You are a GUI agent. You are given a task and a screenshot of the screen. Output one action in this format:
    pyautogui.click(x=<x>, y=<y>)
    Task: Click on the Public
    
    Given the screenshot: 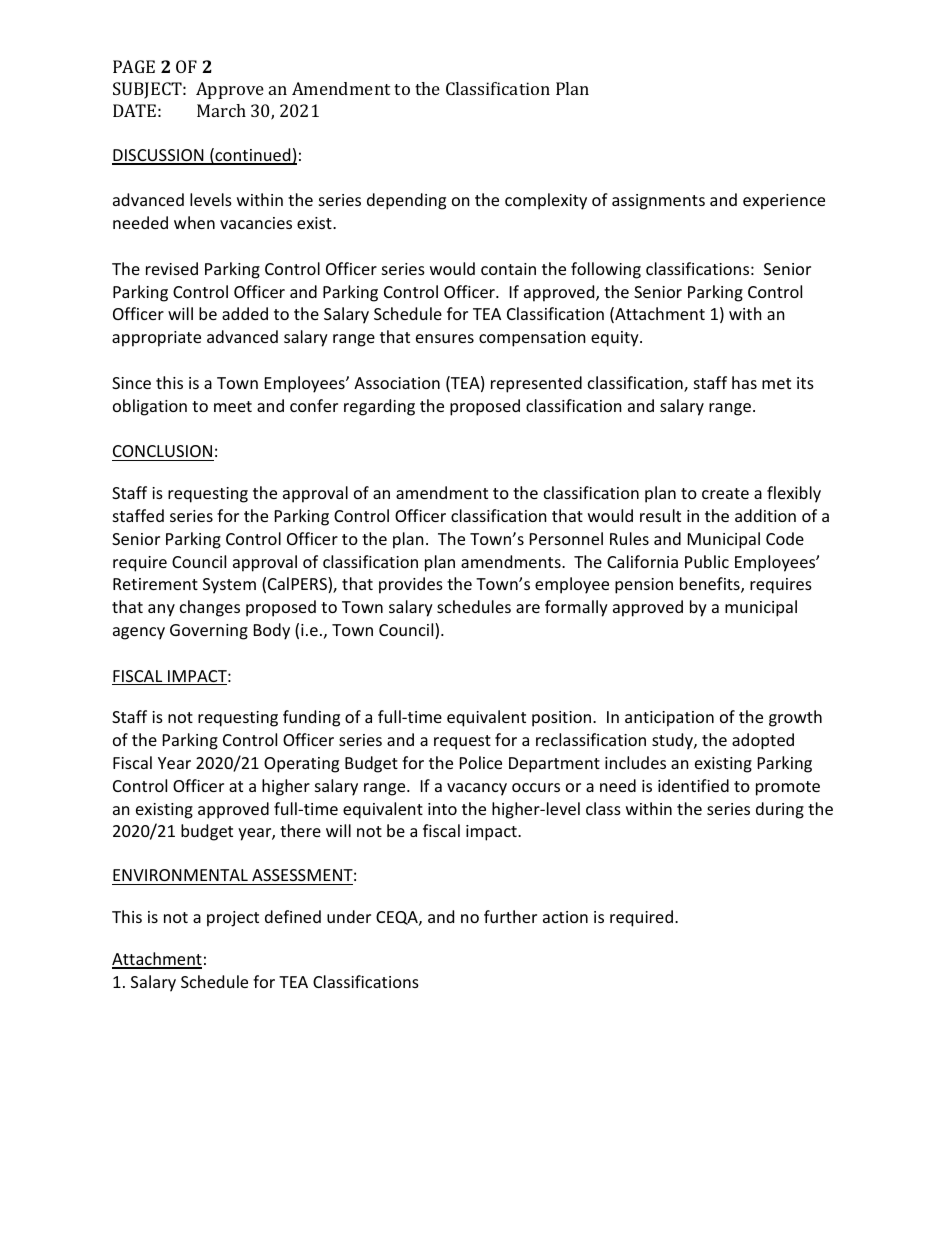 What is the action you would take?
    pyautogui.click(x=707, y=561)
